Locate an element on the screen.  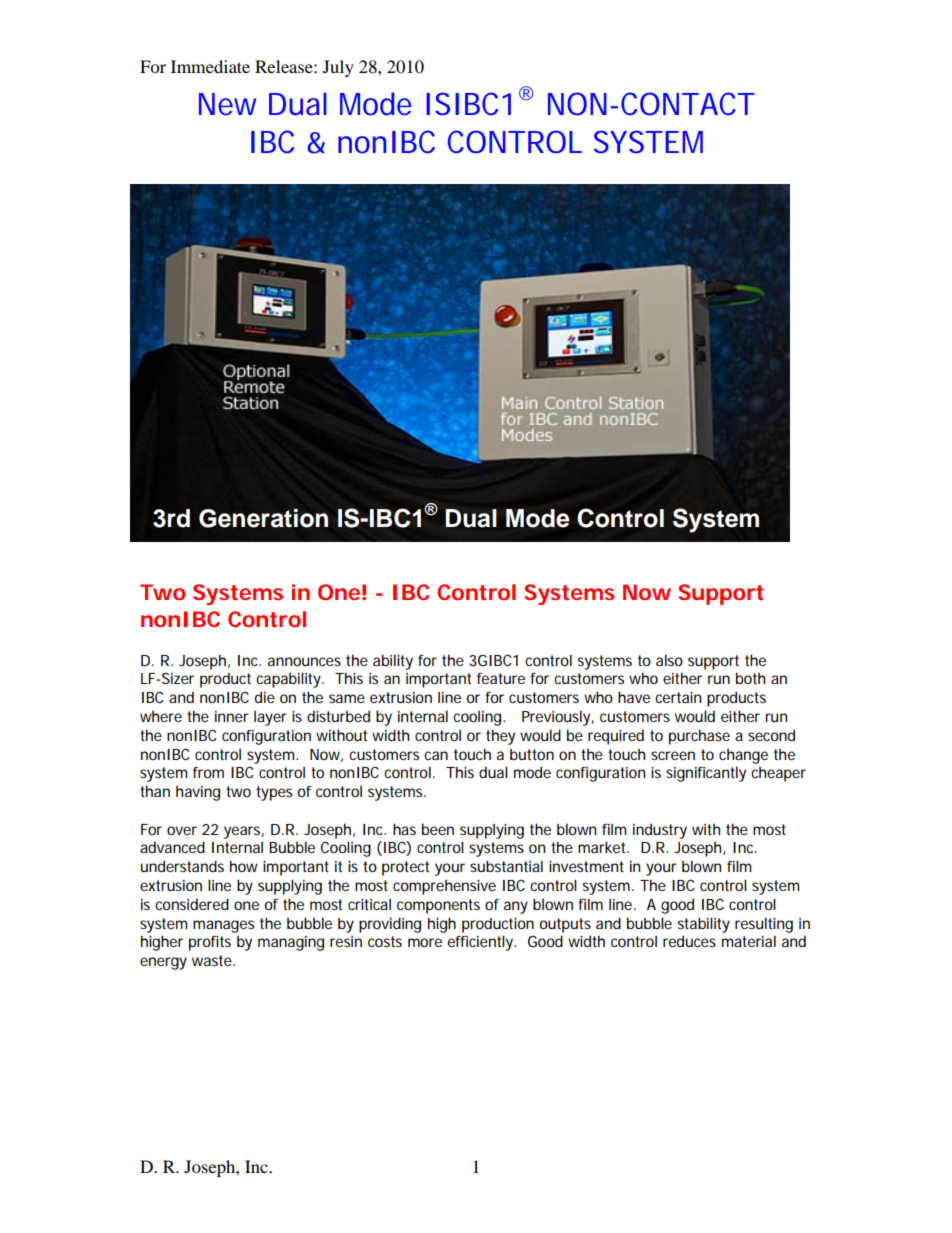
also is located at coordinates (669, 660).
